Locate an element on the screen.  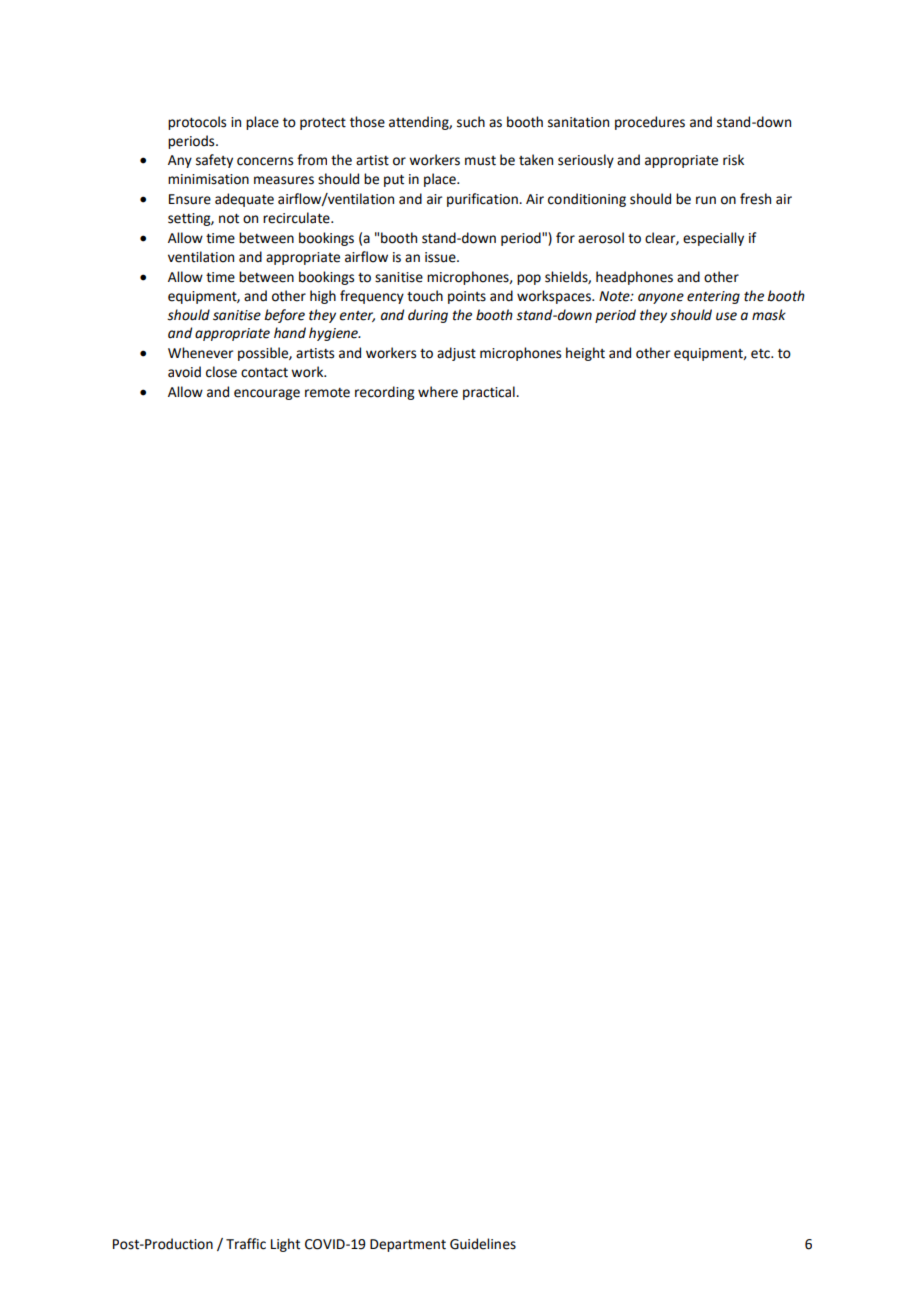
practical is located at coordinates (490, 393).
